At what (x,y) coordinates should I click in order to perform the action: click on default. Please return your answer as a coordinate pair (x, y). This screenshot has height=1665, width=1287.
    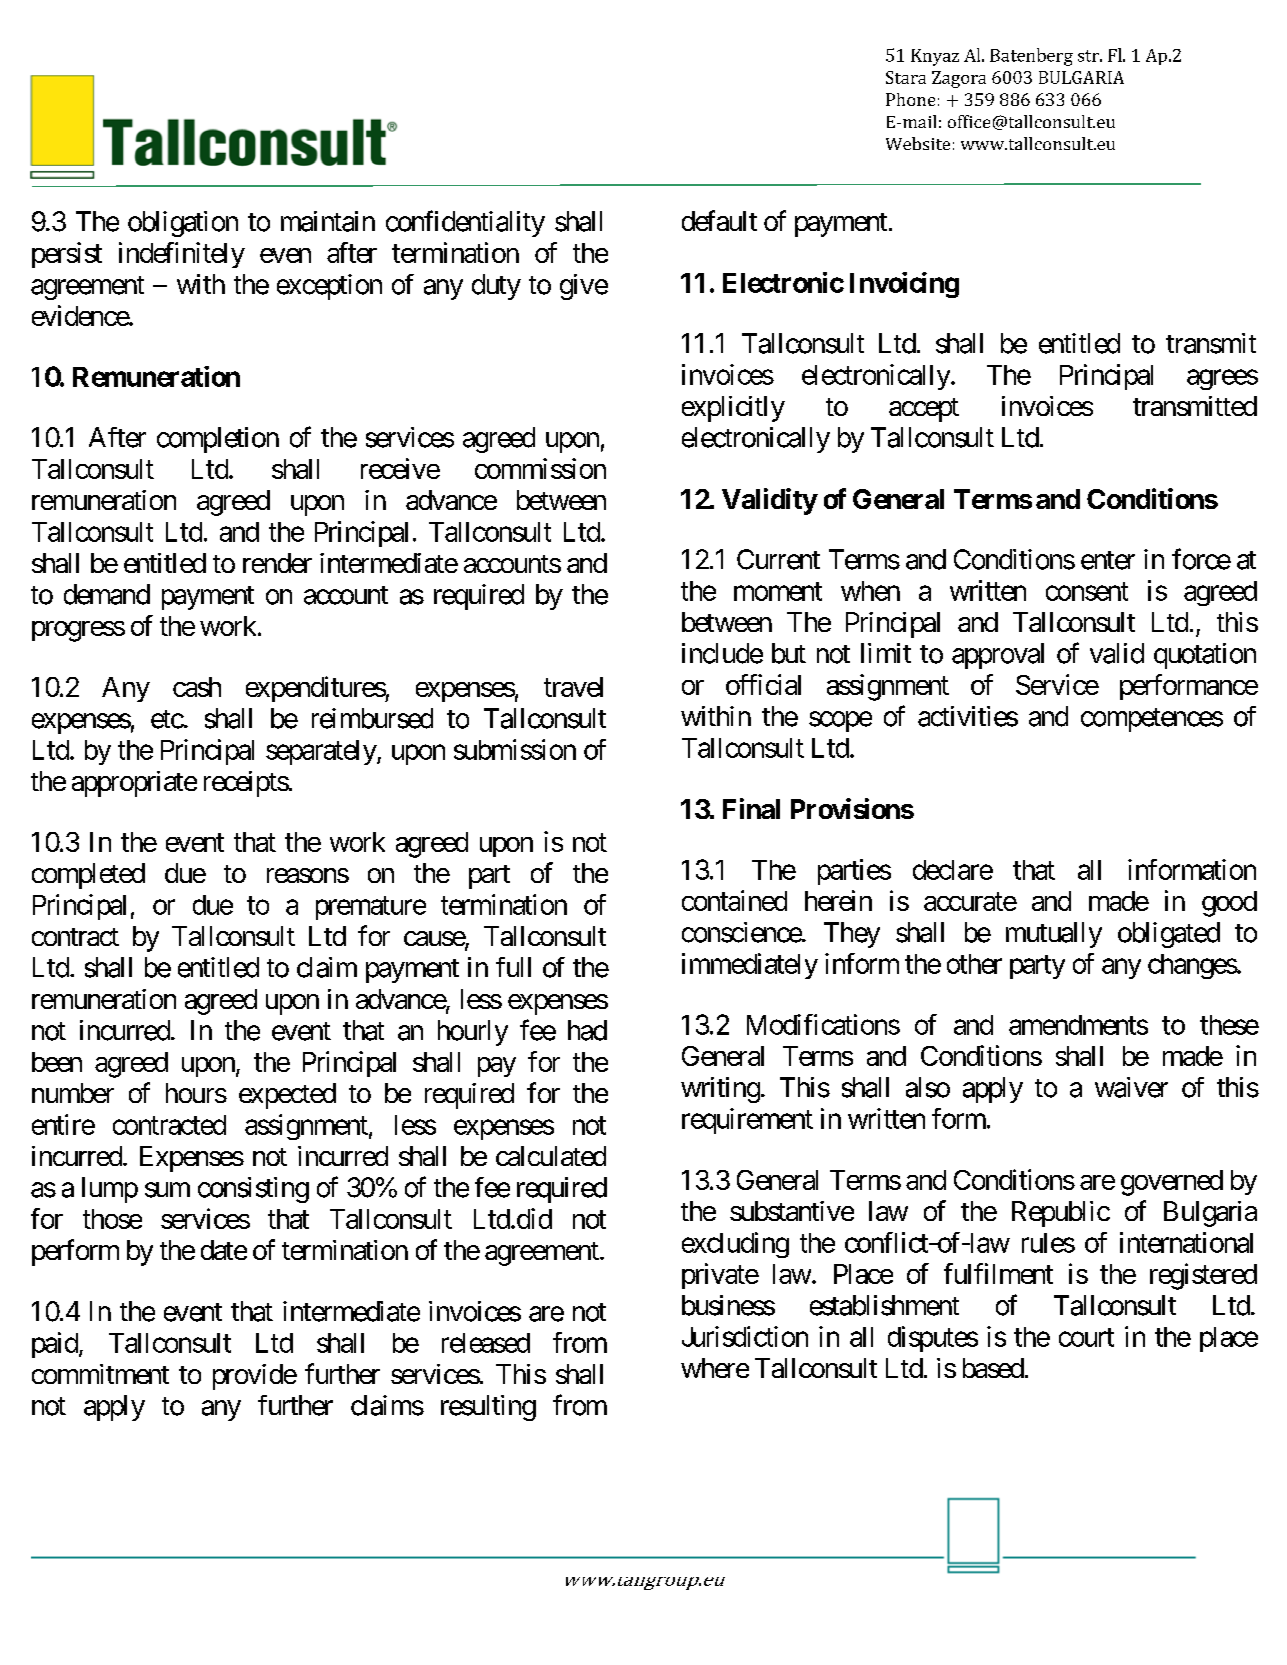
    Looking at the image, I should click on (719, 220).
